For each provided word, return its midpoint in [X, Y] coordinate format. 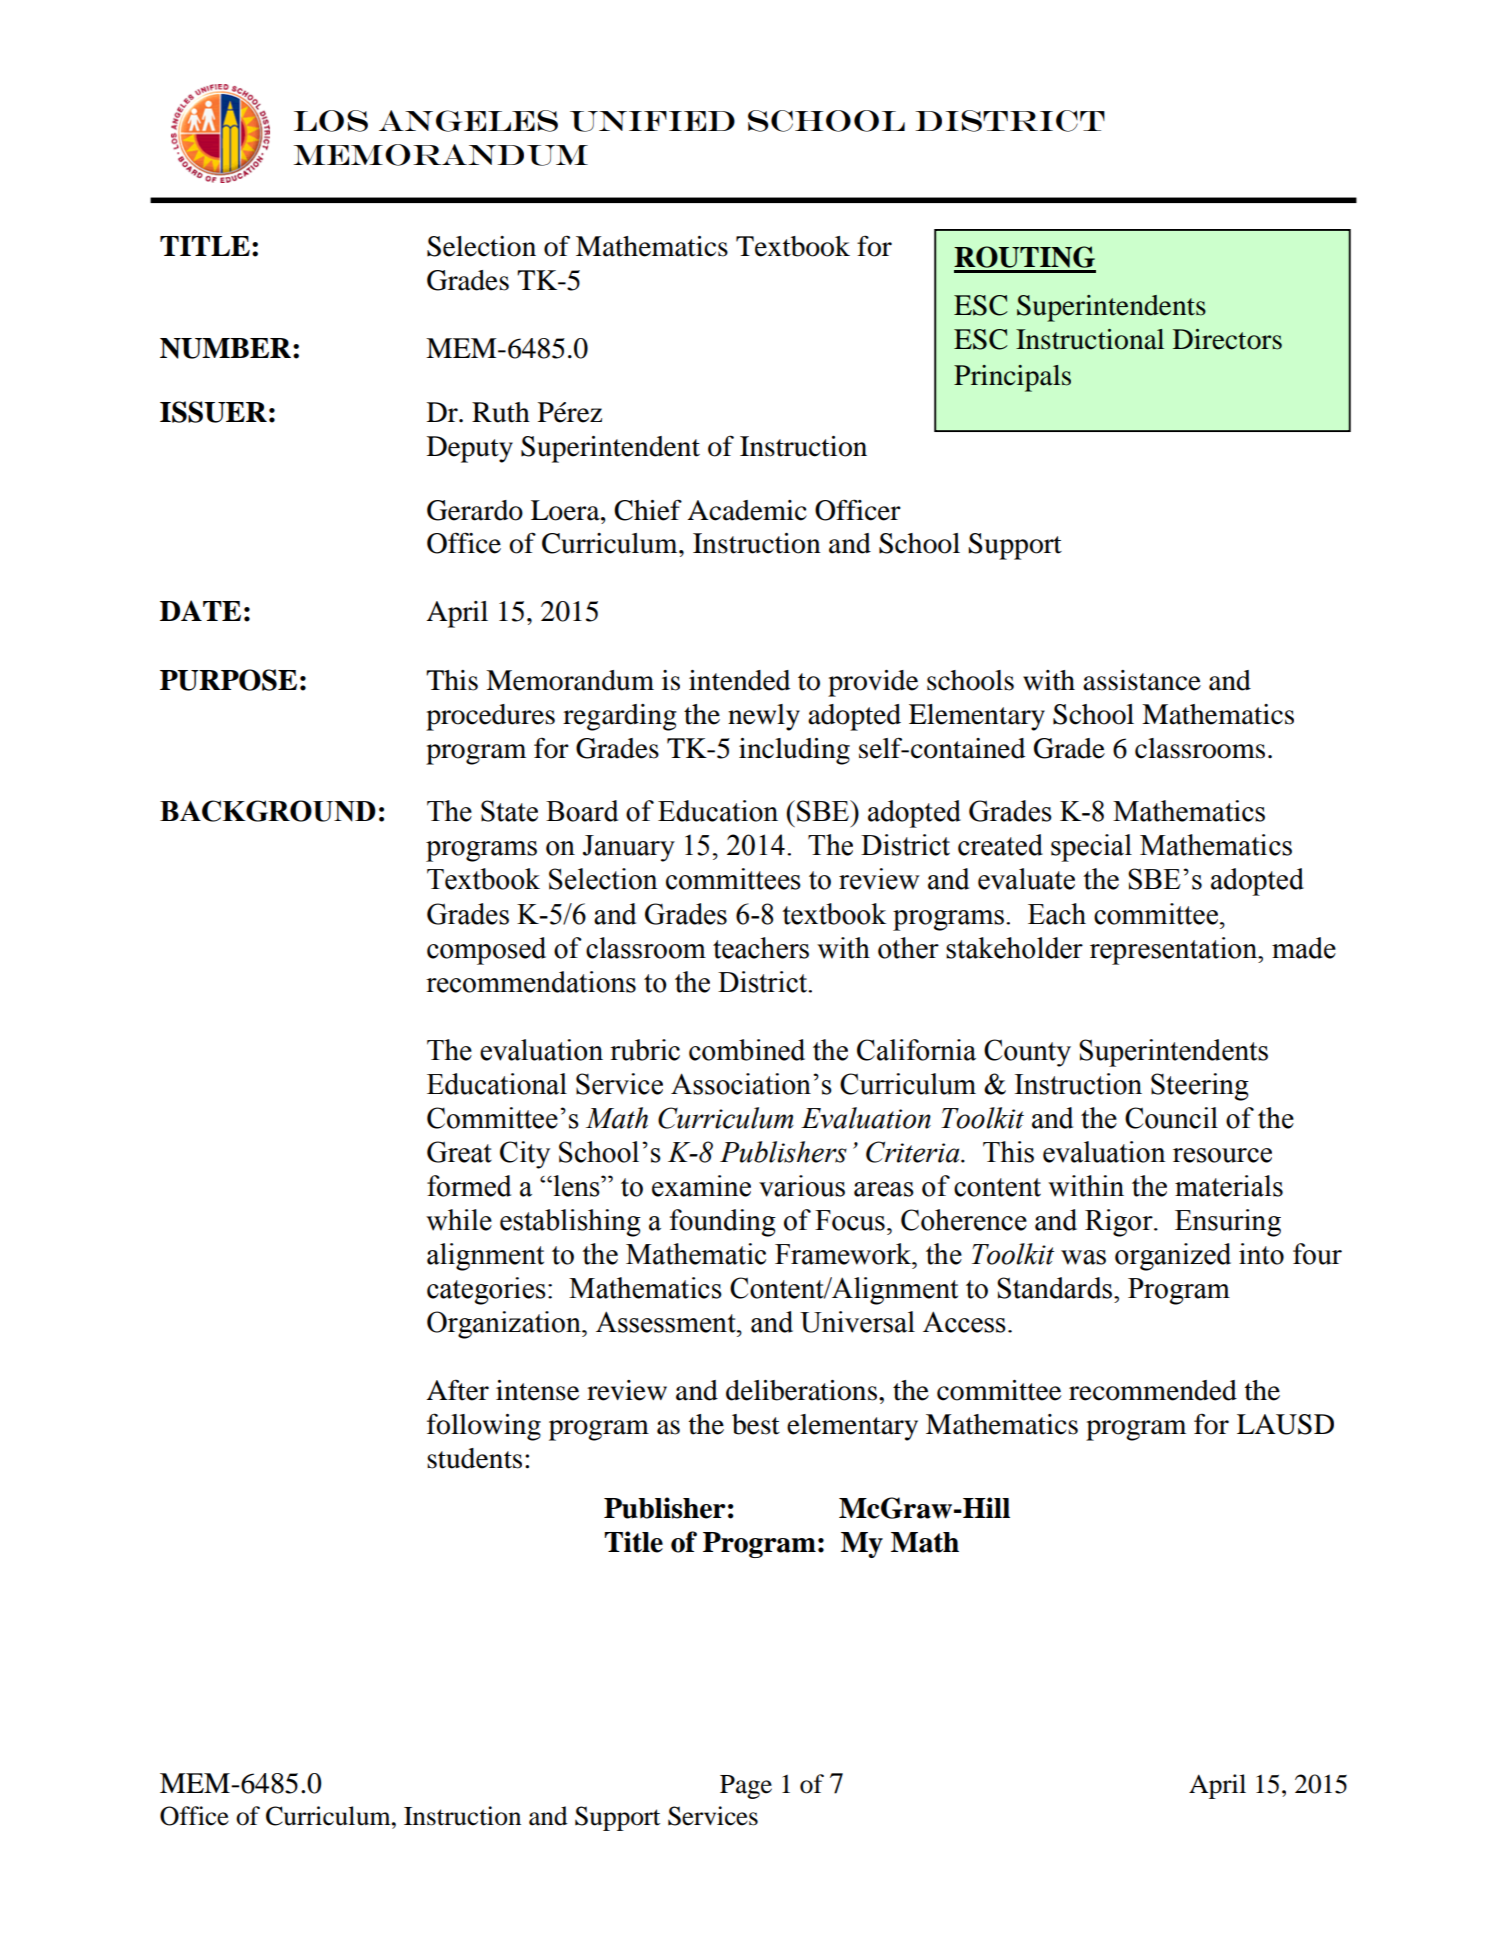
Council [1171, 1118]
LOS [331, 121]
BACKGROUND [268, 811]
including [794, 751]
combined [747, 1050]
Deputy [470, 449]
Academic [747, 510]
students [474, 1458]
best [756, 1424]
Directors [1227, 339]
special [1091, 848]
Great [459, 1152]
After [457, 1390]
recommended [1153, 1390]
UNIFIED [652, 121]
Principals [1012, 378]
